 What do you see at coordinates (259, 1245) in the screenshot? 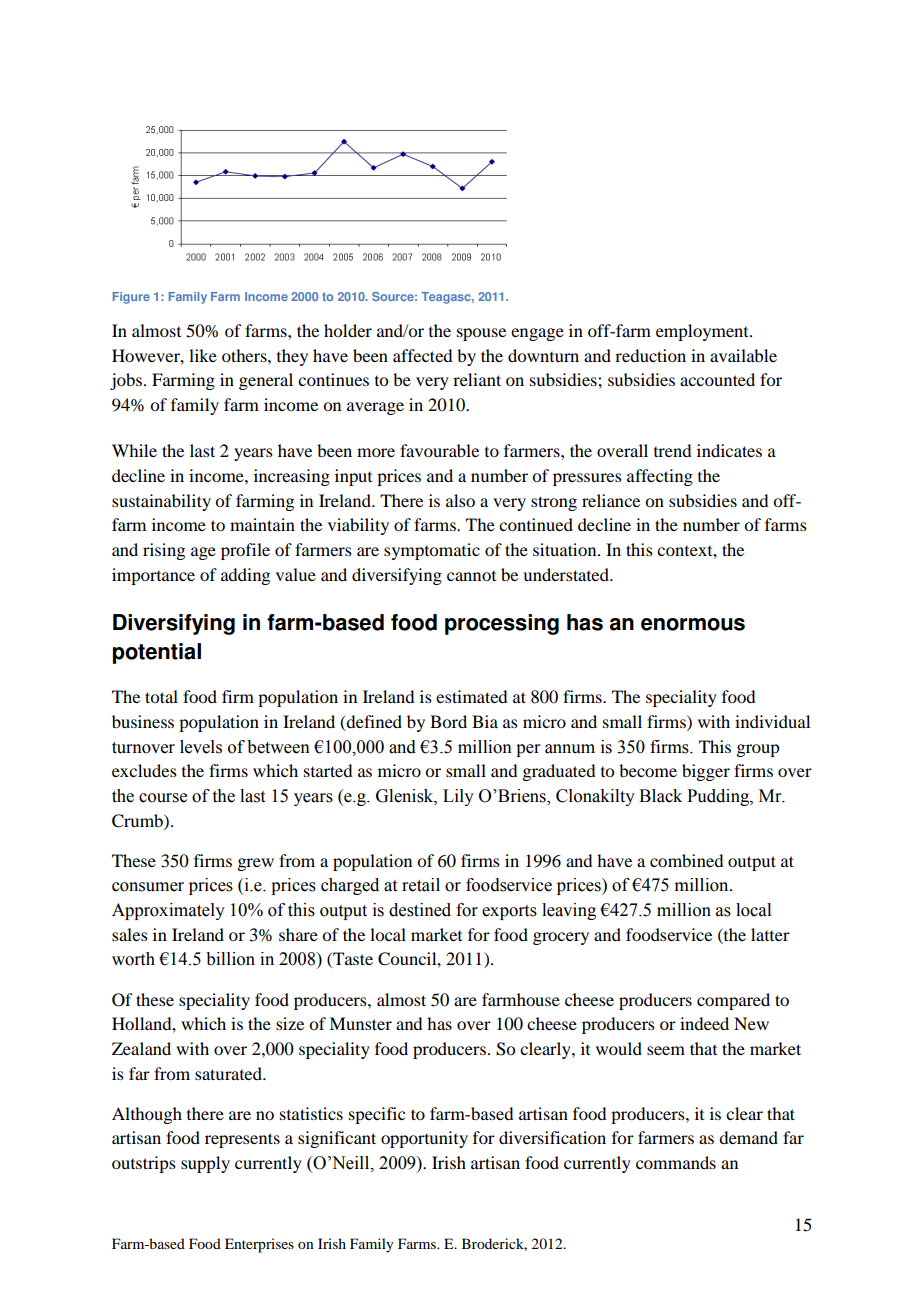
I see `Enterprises` at bounding box center [259, 1245].
